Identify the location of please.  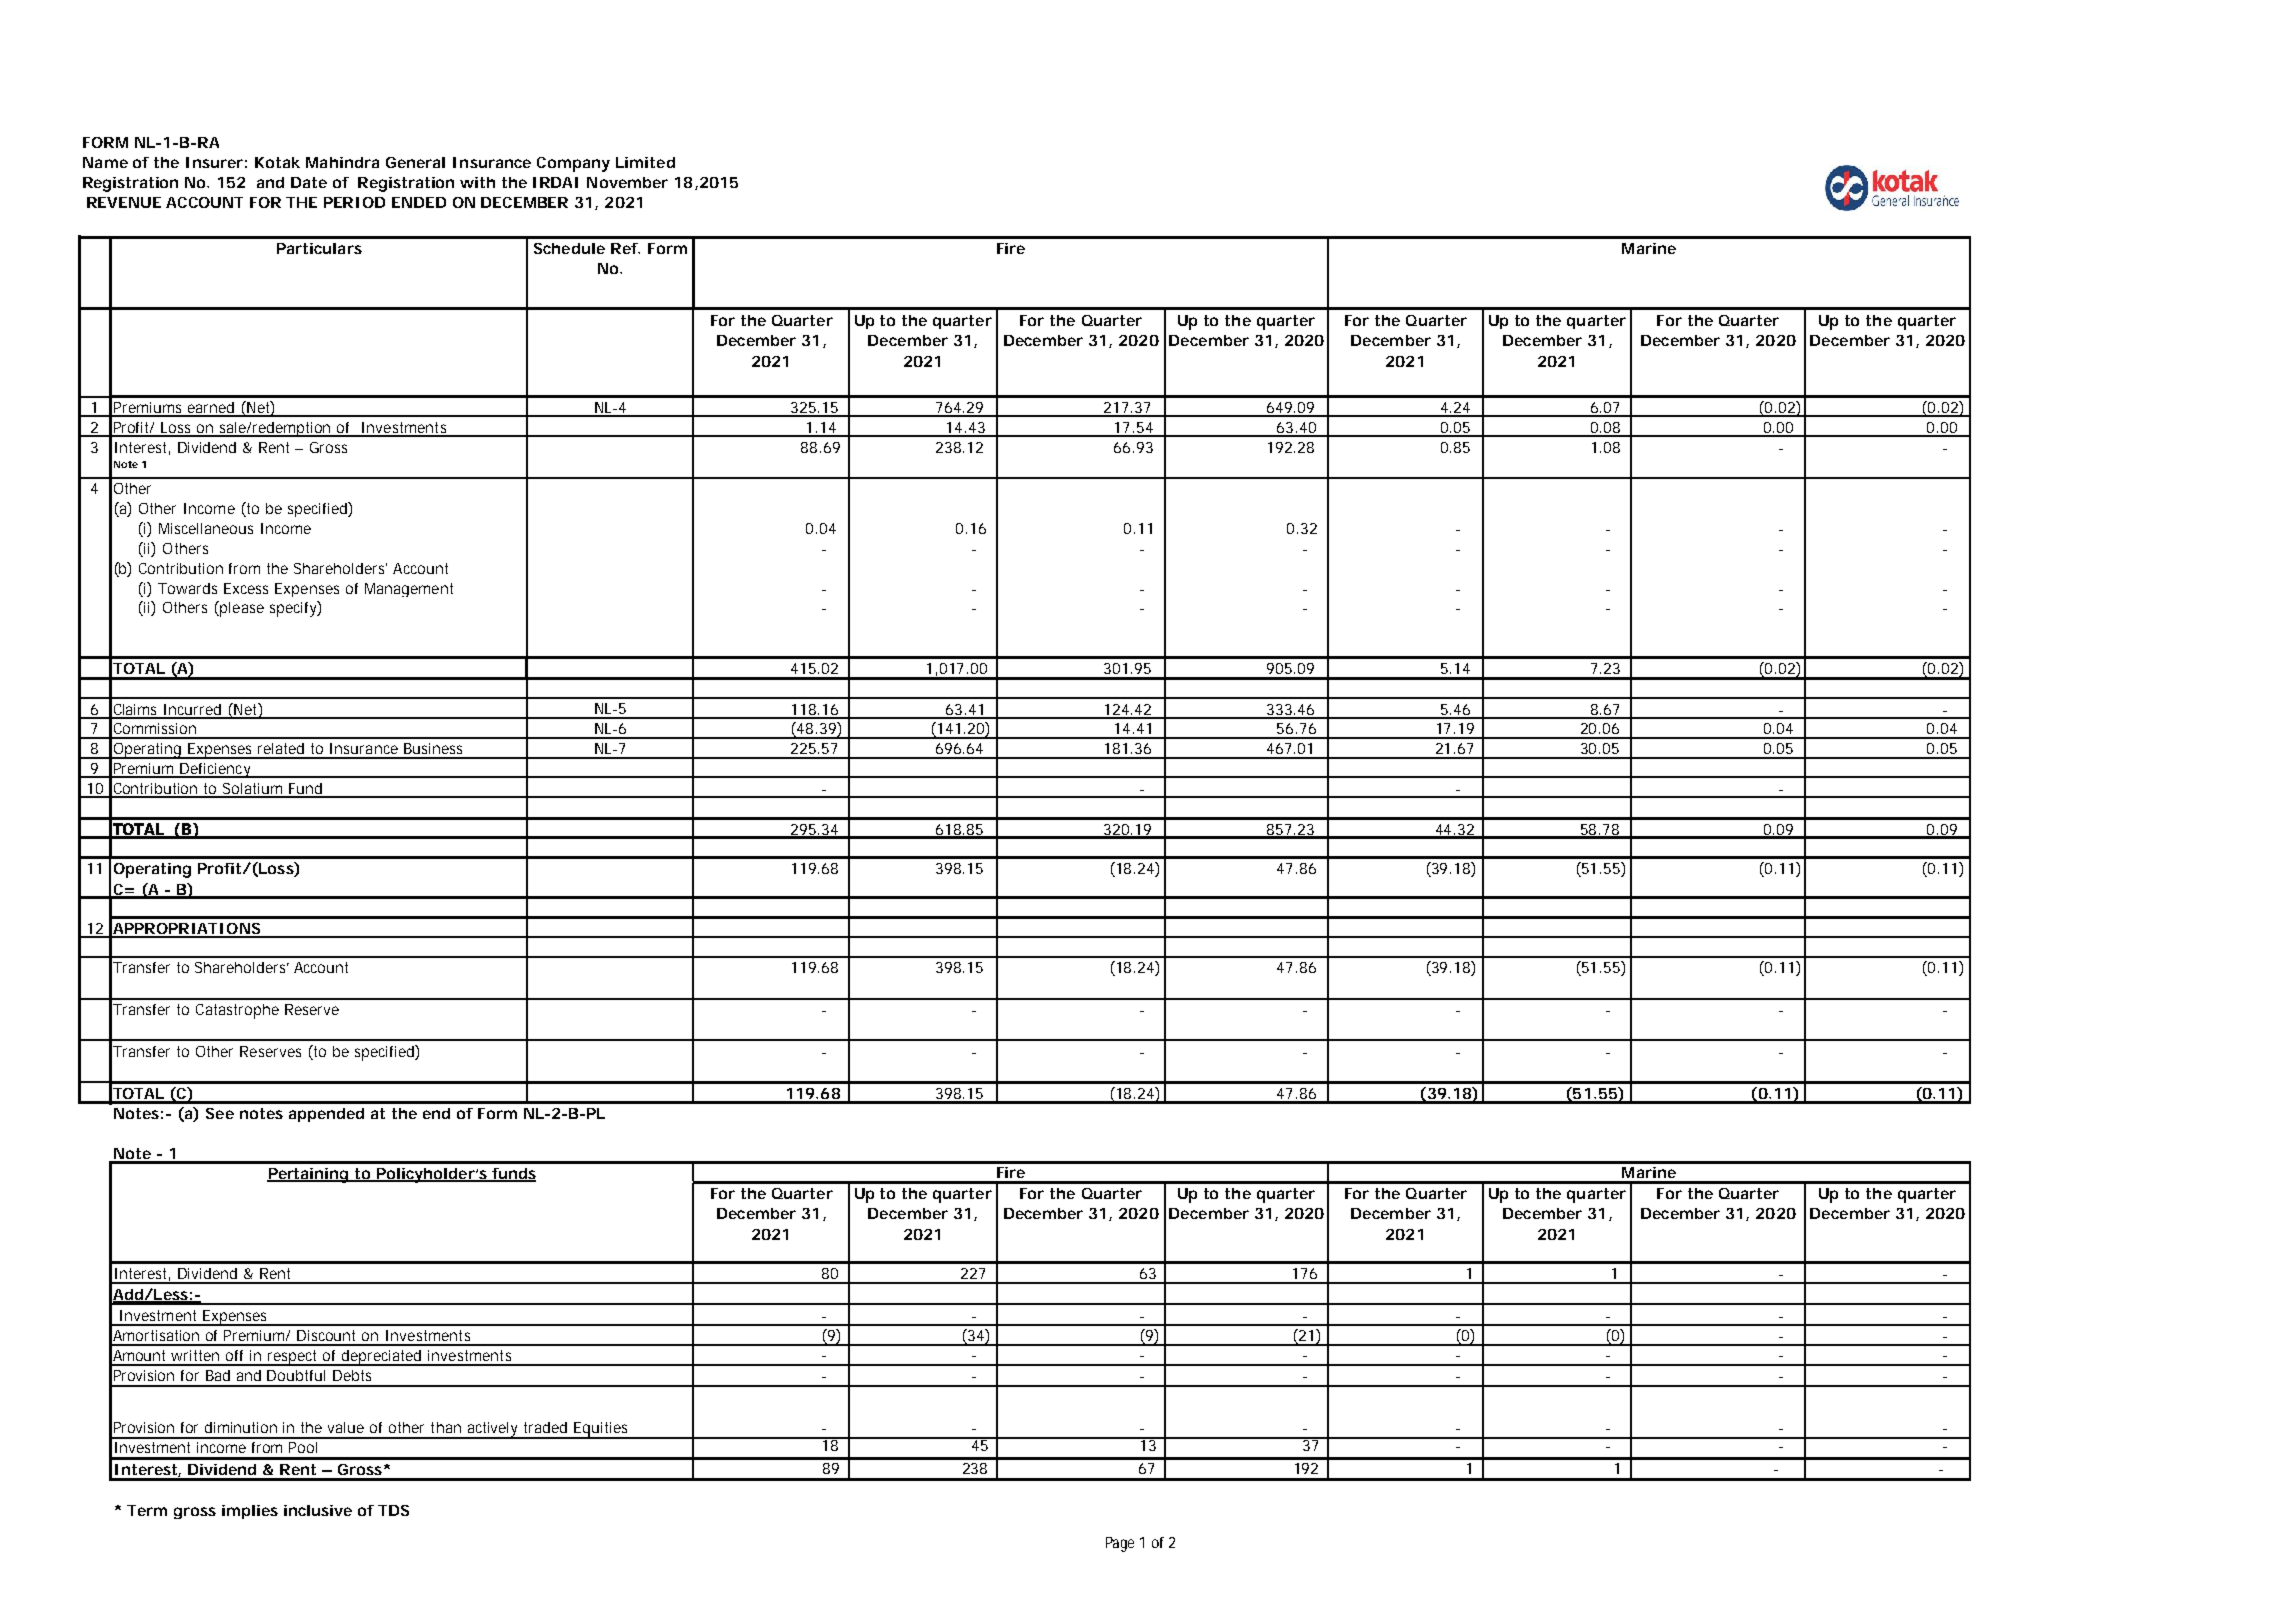
(241, 609).
